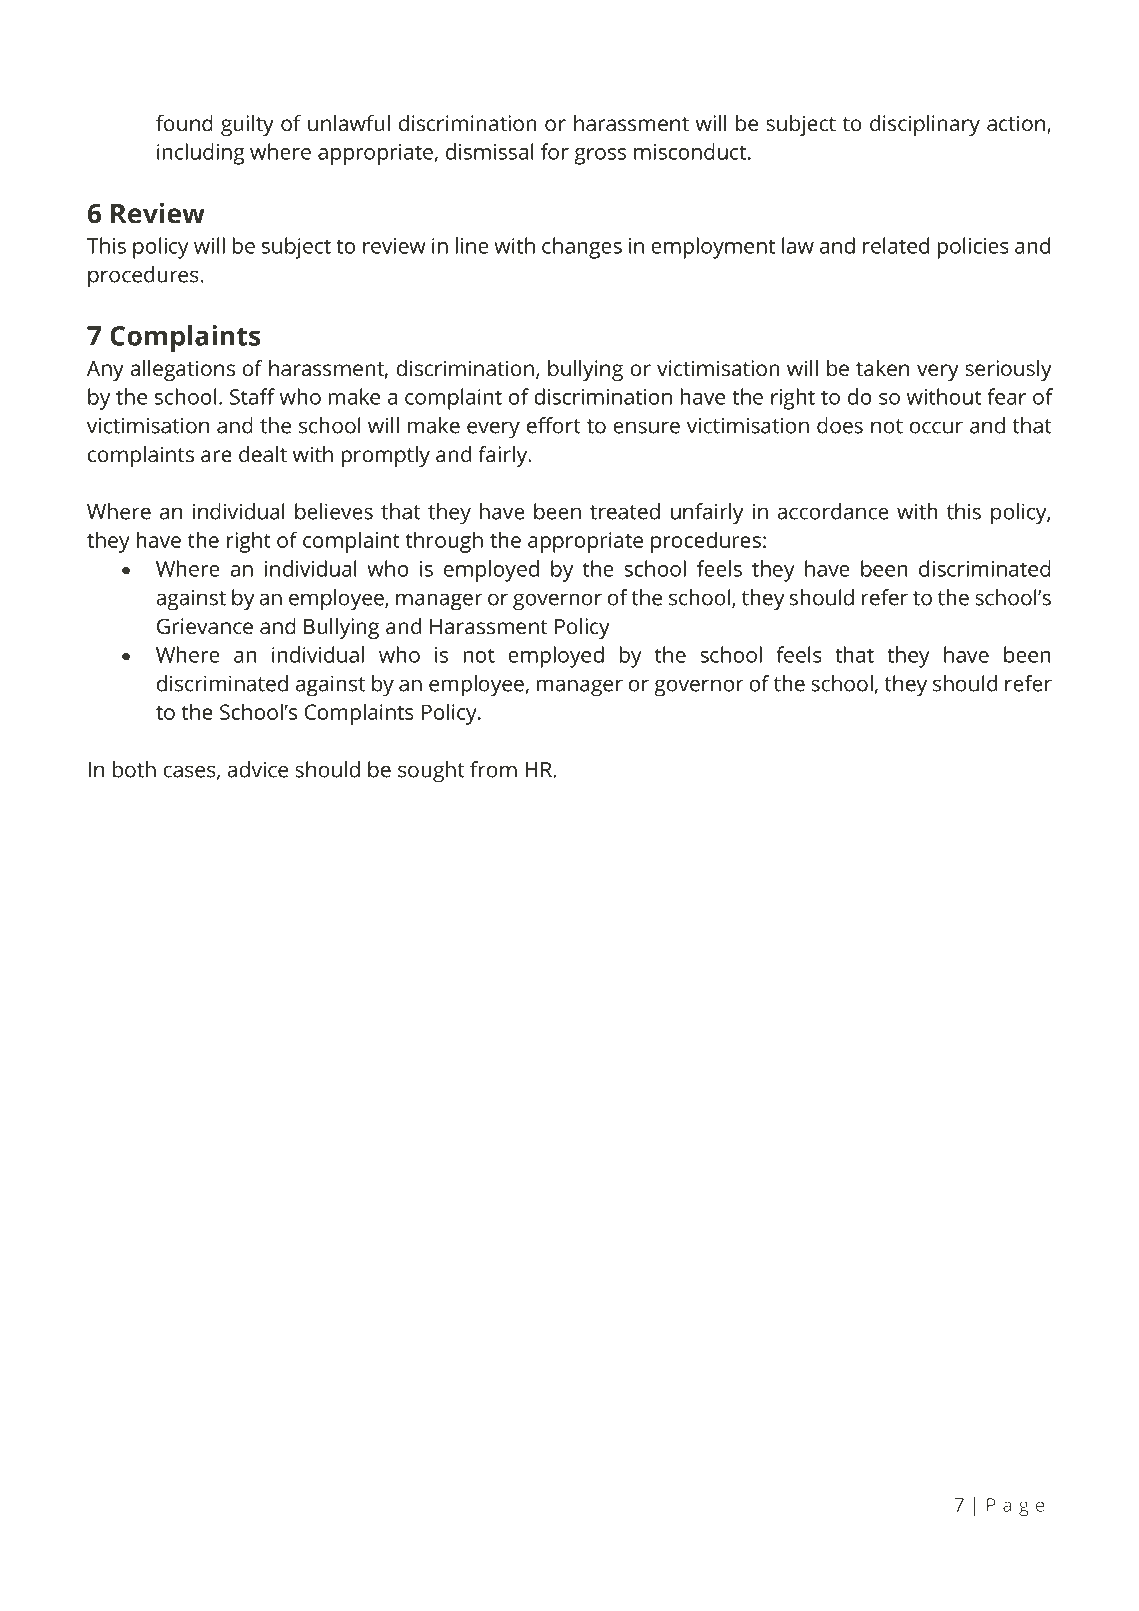  I want to click on are, so click(216, 456).
